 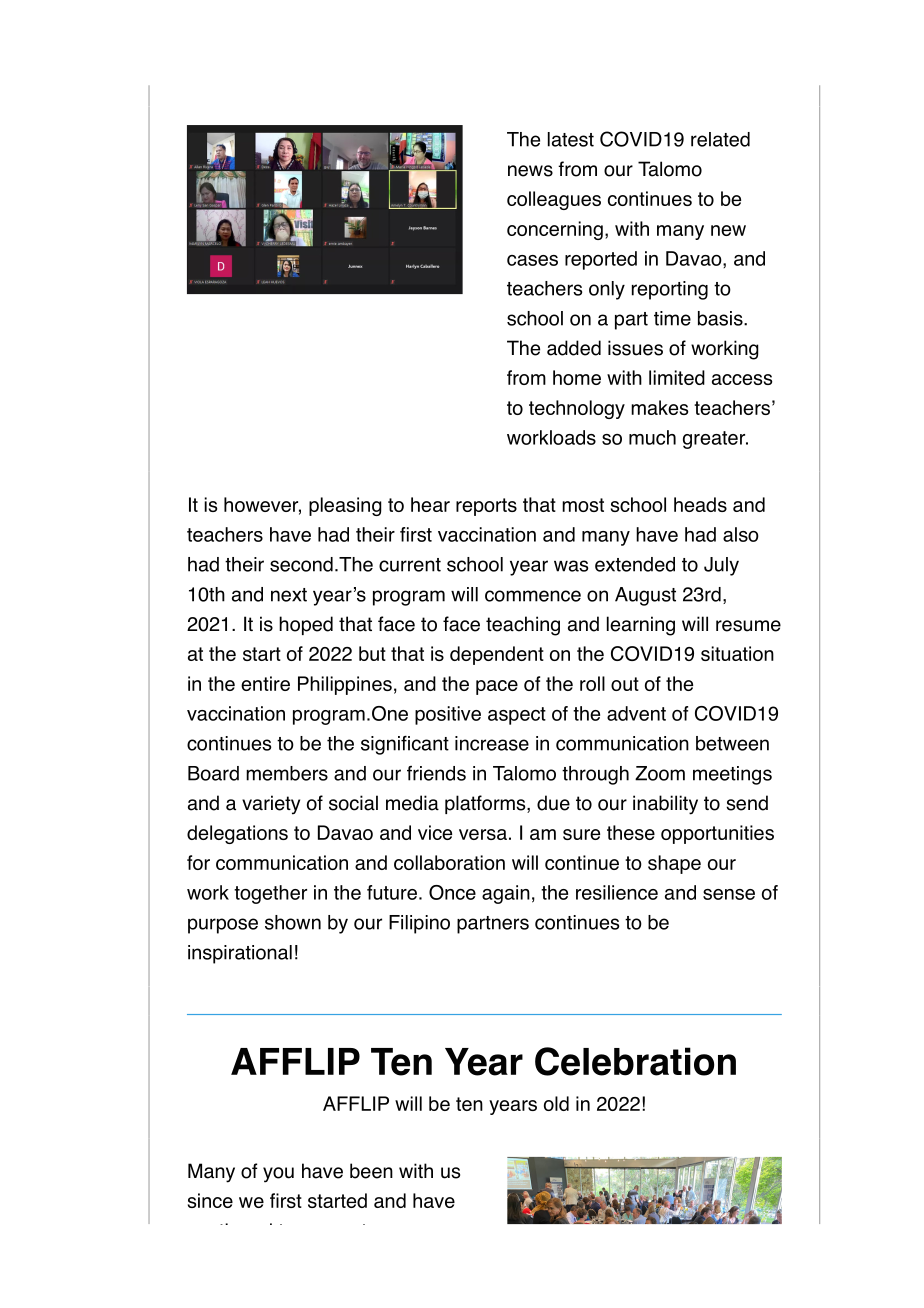 What do you see at coordinates (635, 1061) in the document?
I see `Celebration` at bounding box center [635, 1061].
